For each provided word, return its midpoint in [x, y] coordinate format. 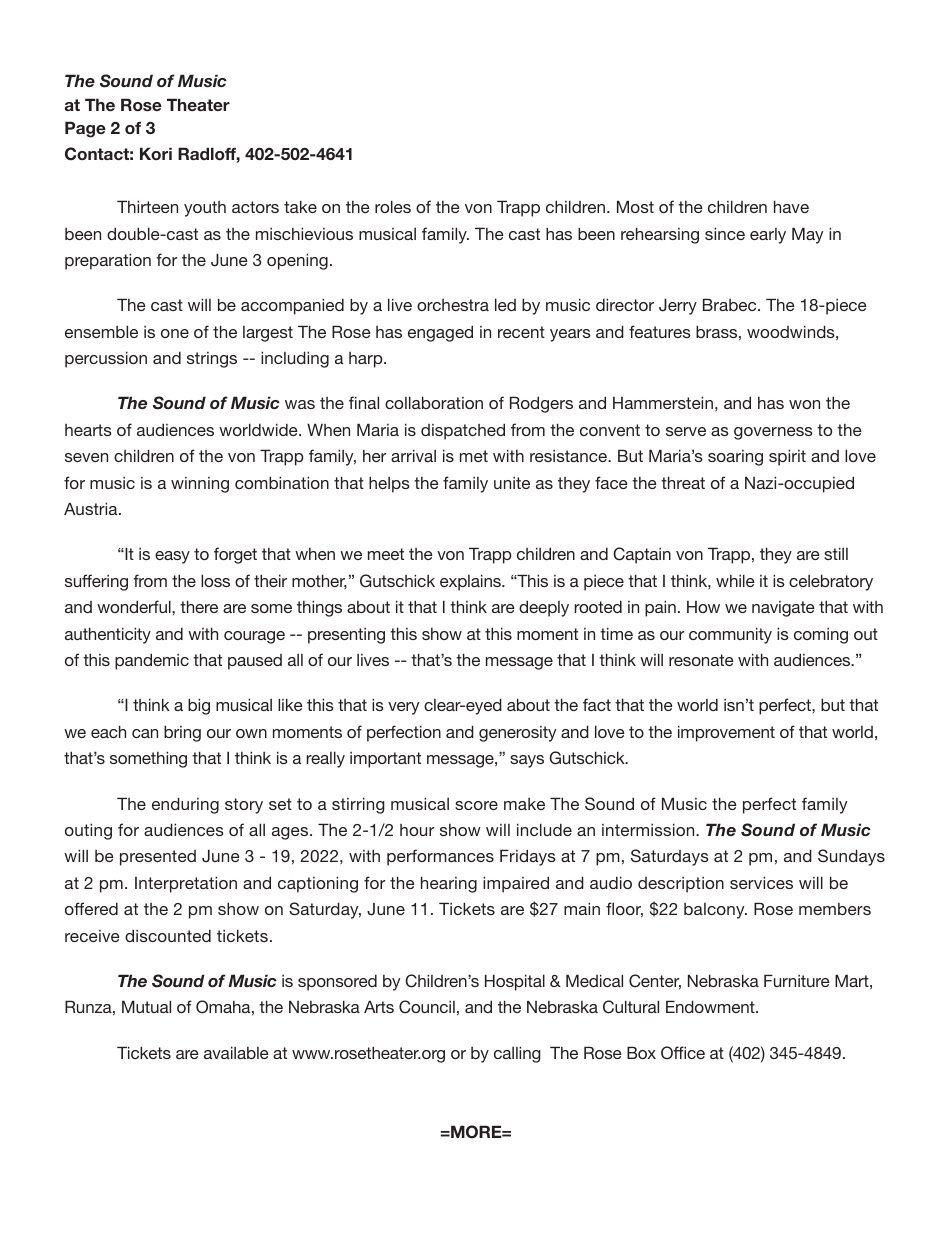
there [199, 606]
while [735, 580]
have [791, 206]
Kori [156, 153]
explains [471, 582]
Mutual [146, 1006]
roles [393, 206]
